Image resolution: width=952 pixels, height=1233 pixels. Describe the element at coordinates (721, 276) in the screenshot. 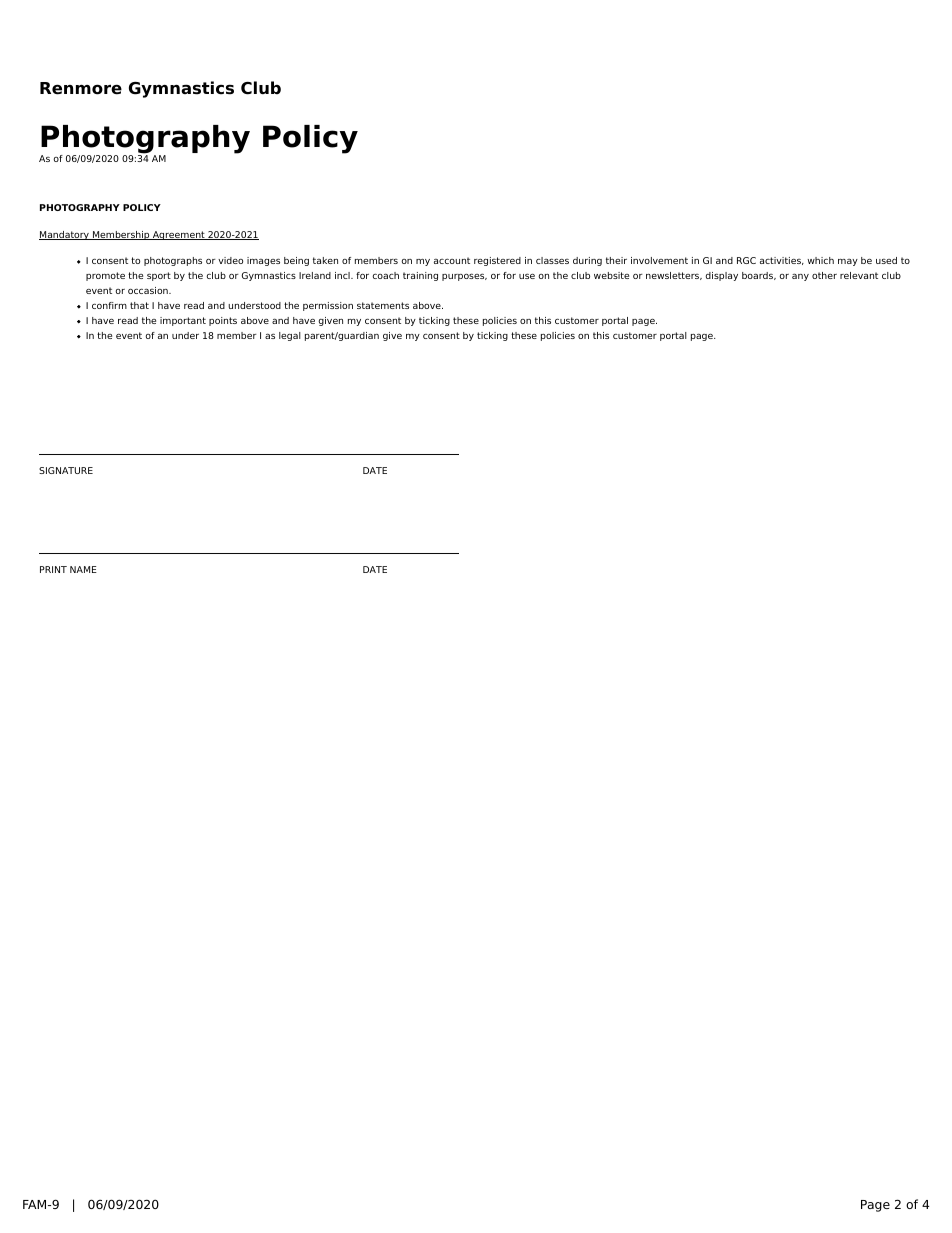

I see `display` at that location.
